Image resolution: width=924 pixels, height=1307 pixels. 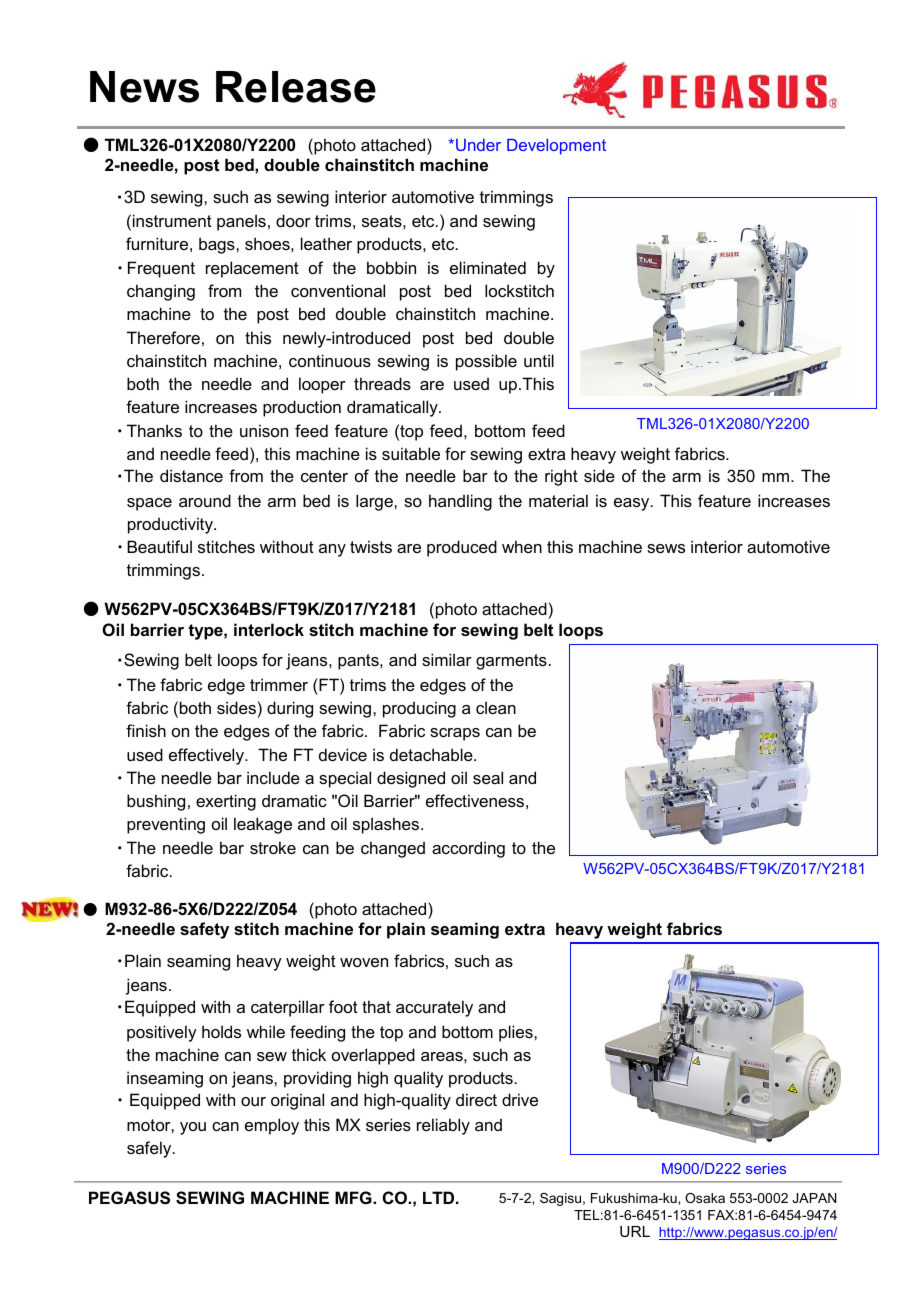 I want to click on Development, so click(x=556, y=147).
